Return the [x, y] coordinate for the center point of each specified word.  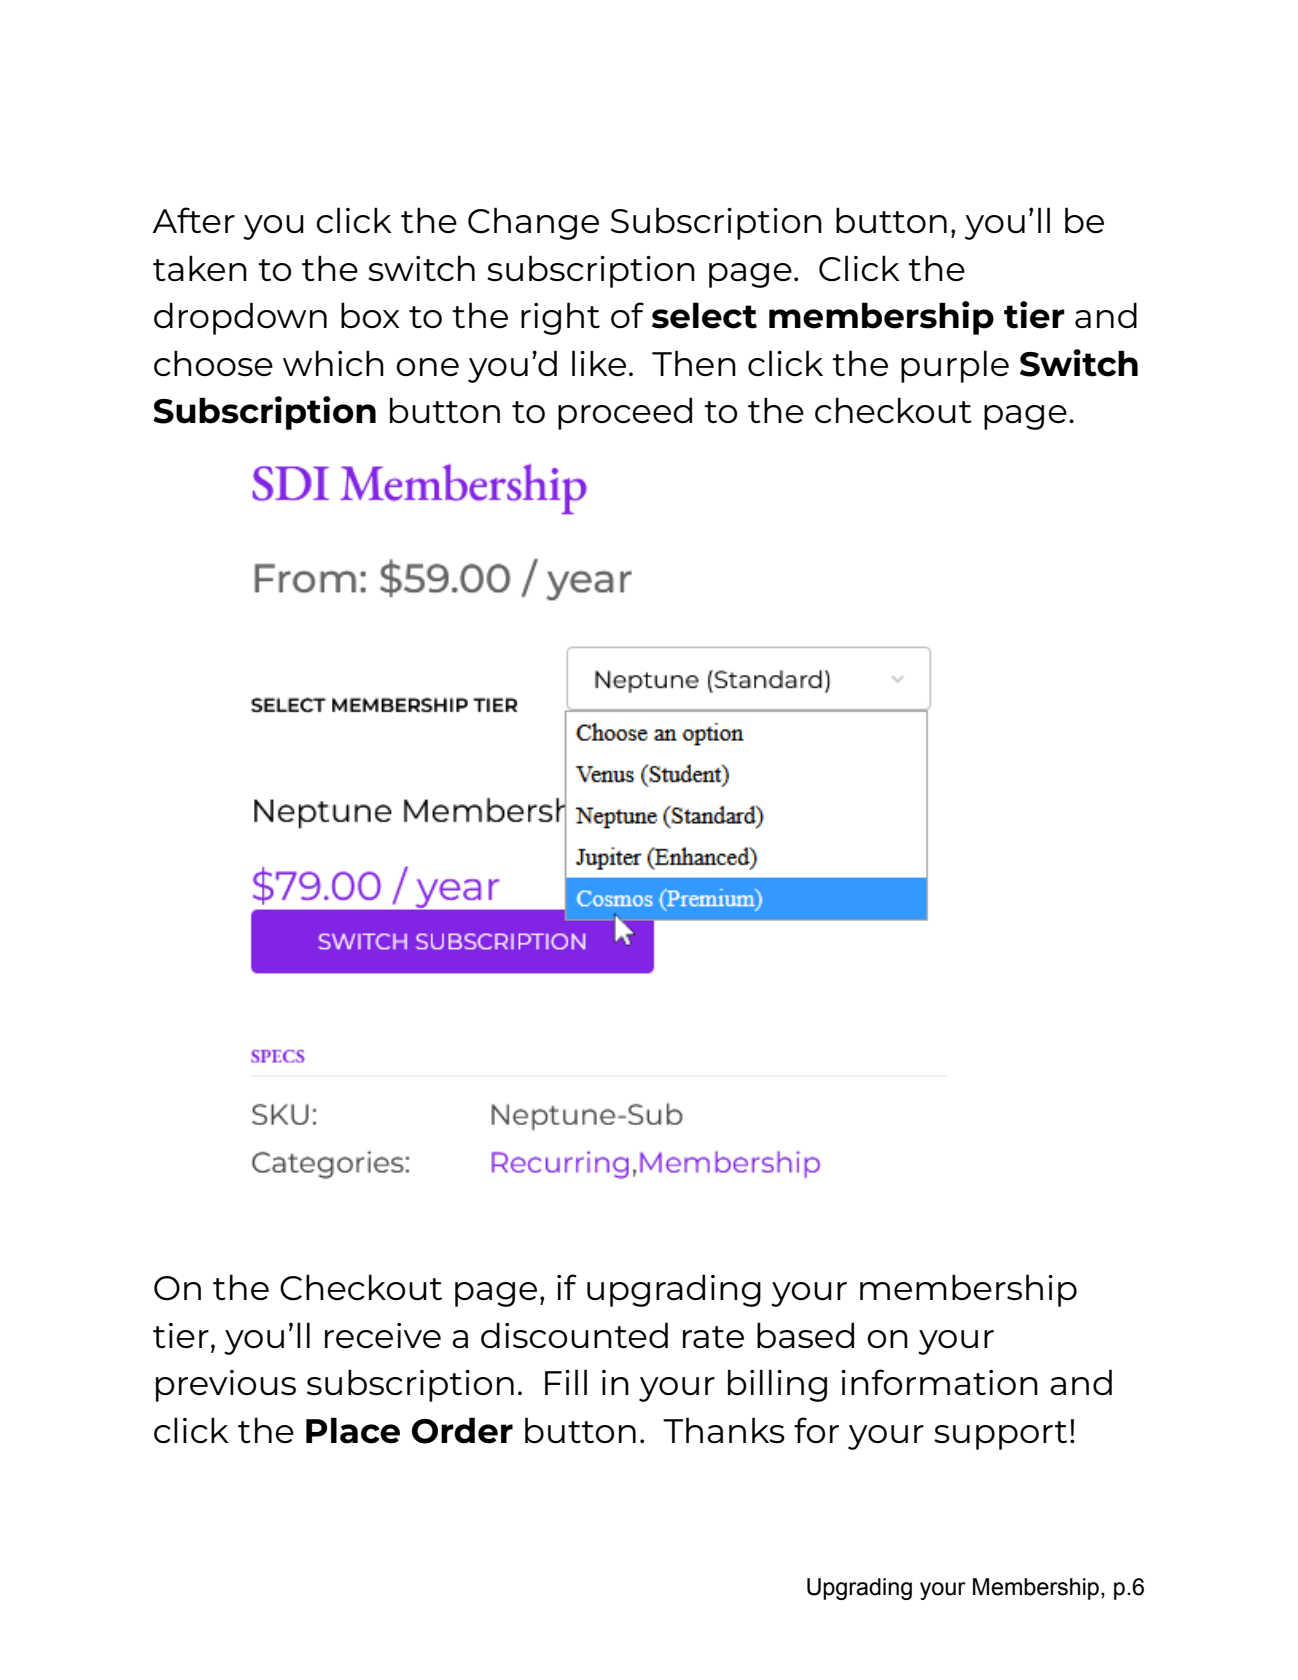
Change [533, 223]
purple [955, 366]
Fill [566, 1382]
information [939, 1382]
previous [226, 1386]
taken [200, 268]
